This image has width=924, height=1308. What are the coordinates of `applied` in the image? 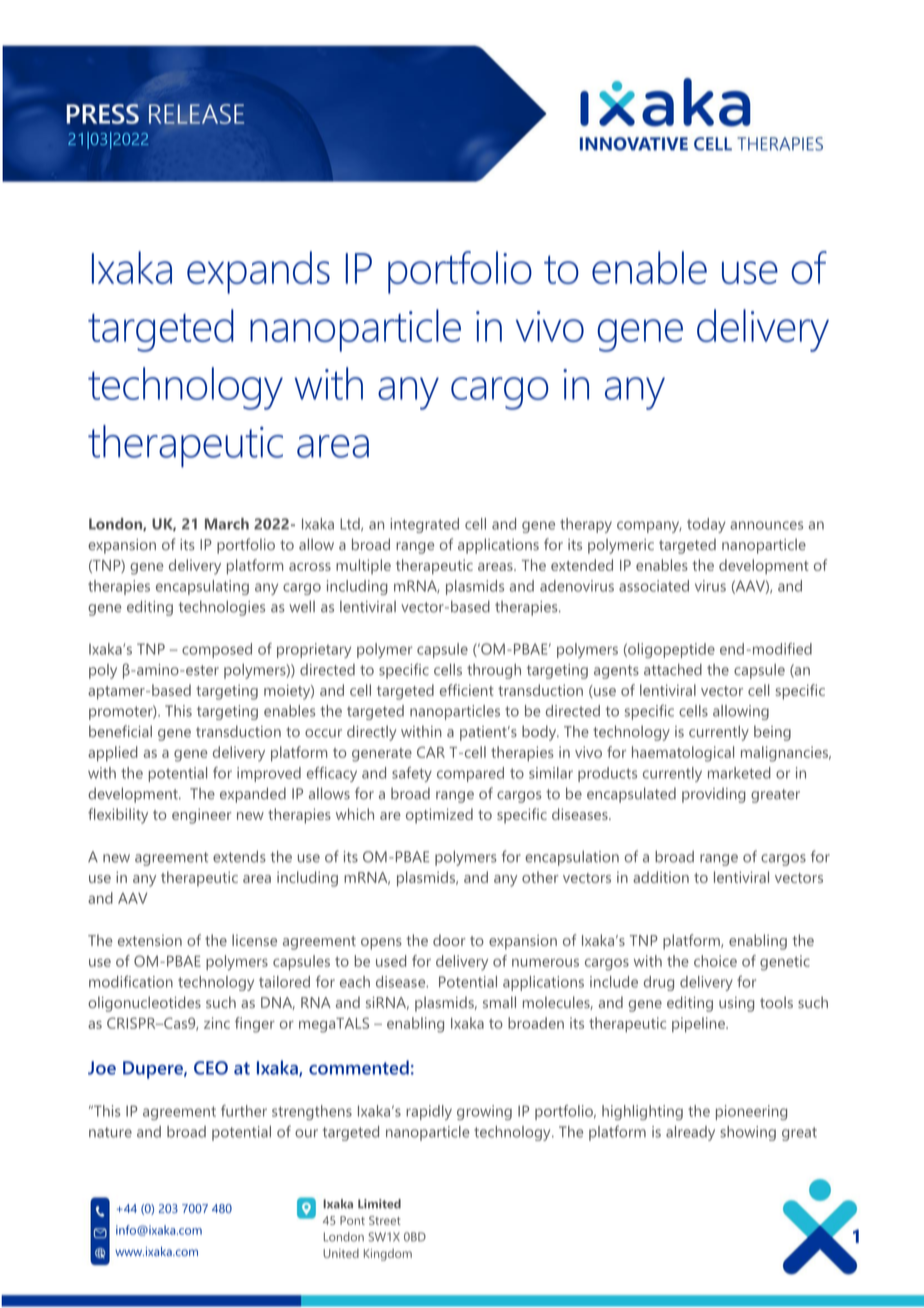 It's located at (113, 754).
